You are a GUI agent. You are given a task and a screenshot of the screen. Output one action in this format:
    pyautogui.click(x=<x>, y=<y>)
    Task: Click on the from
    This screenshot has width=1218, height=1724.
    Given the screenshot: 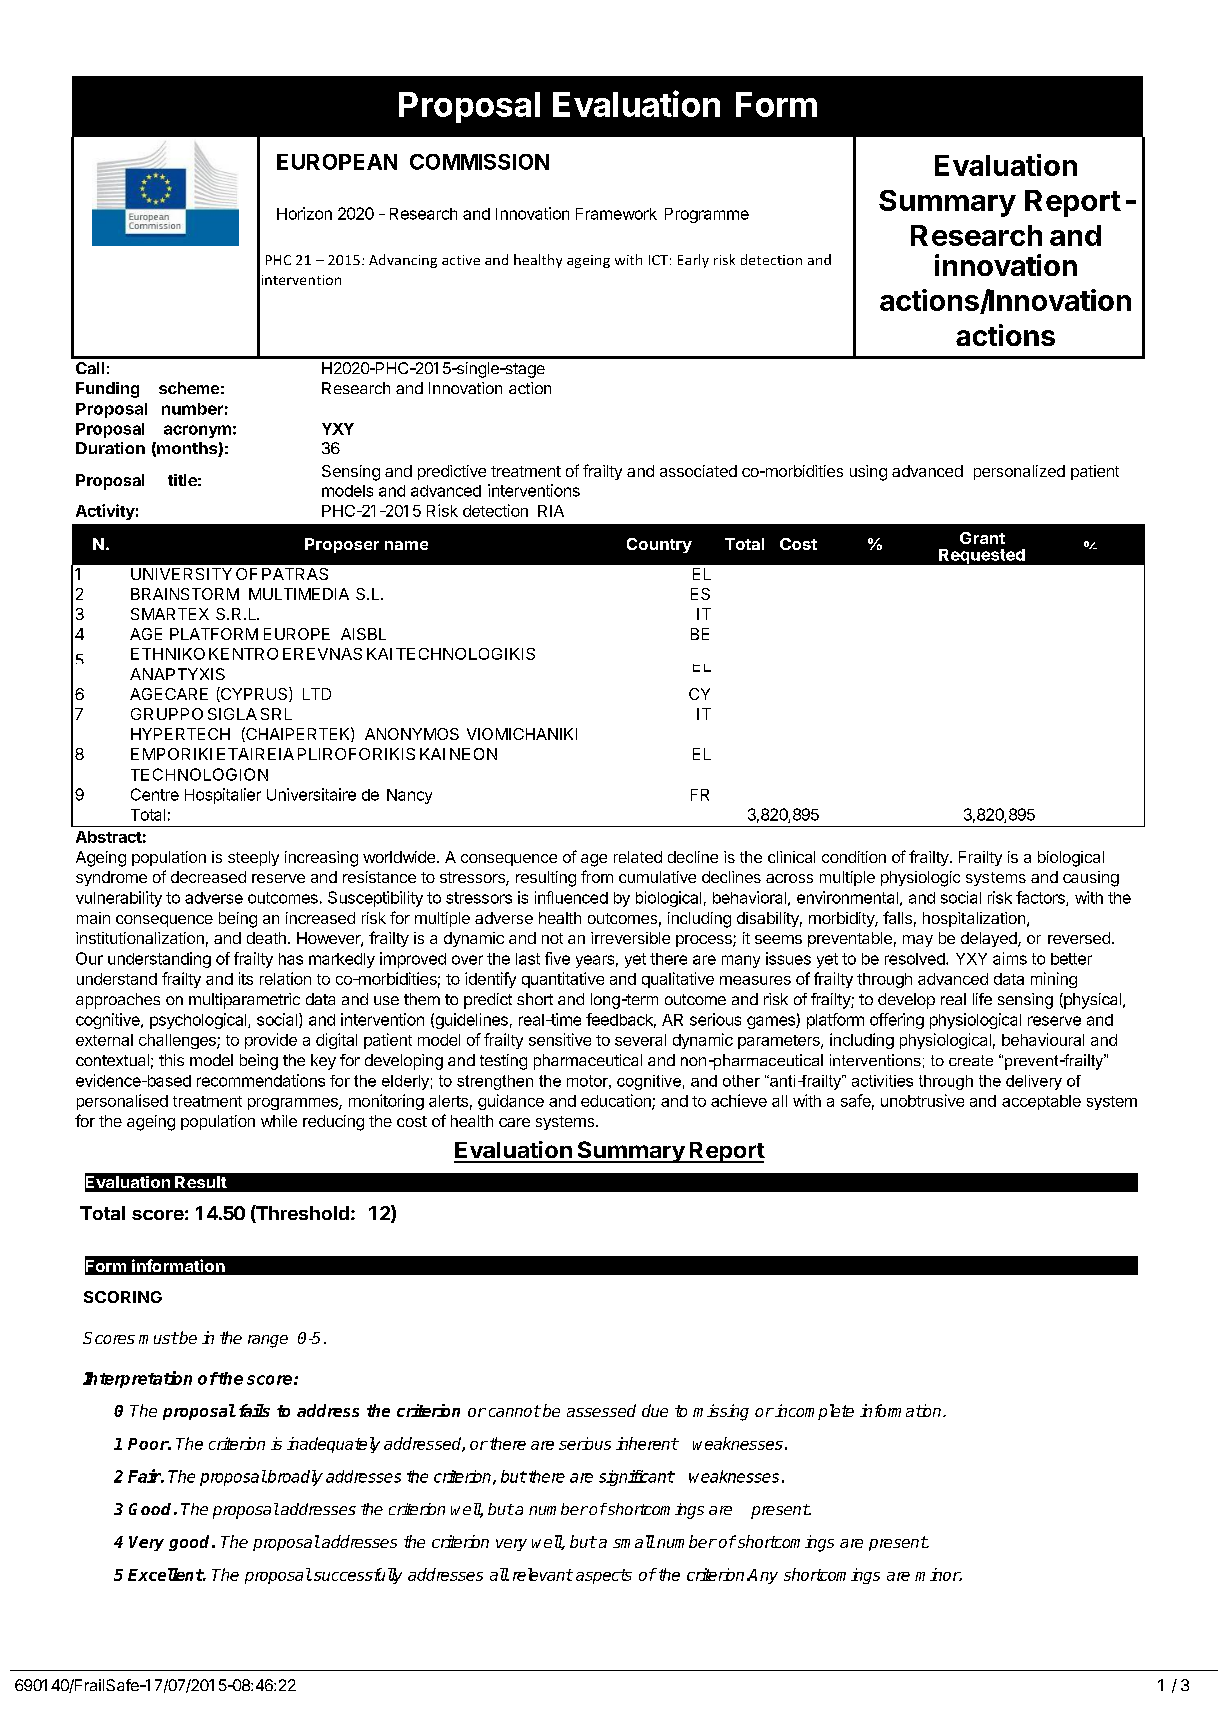 What is the action you would take?
    pyautogui.click(x=597, y=876)
